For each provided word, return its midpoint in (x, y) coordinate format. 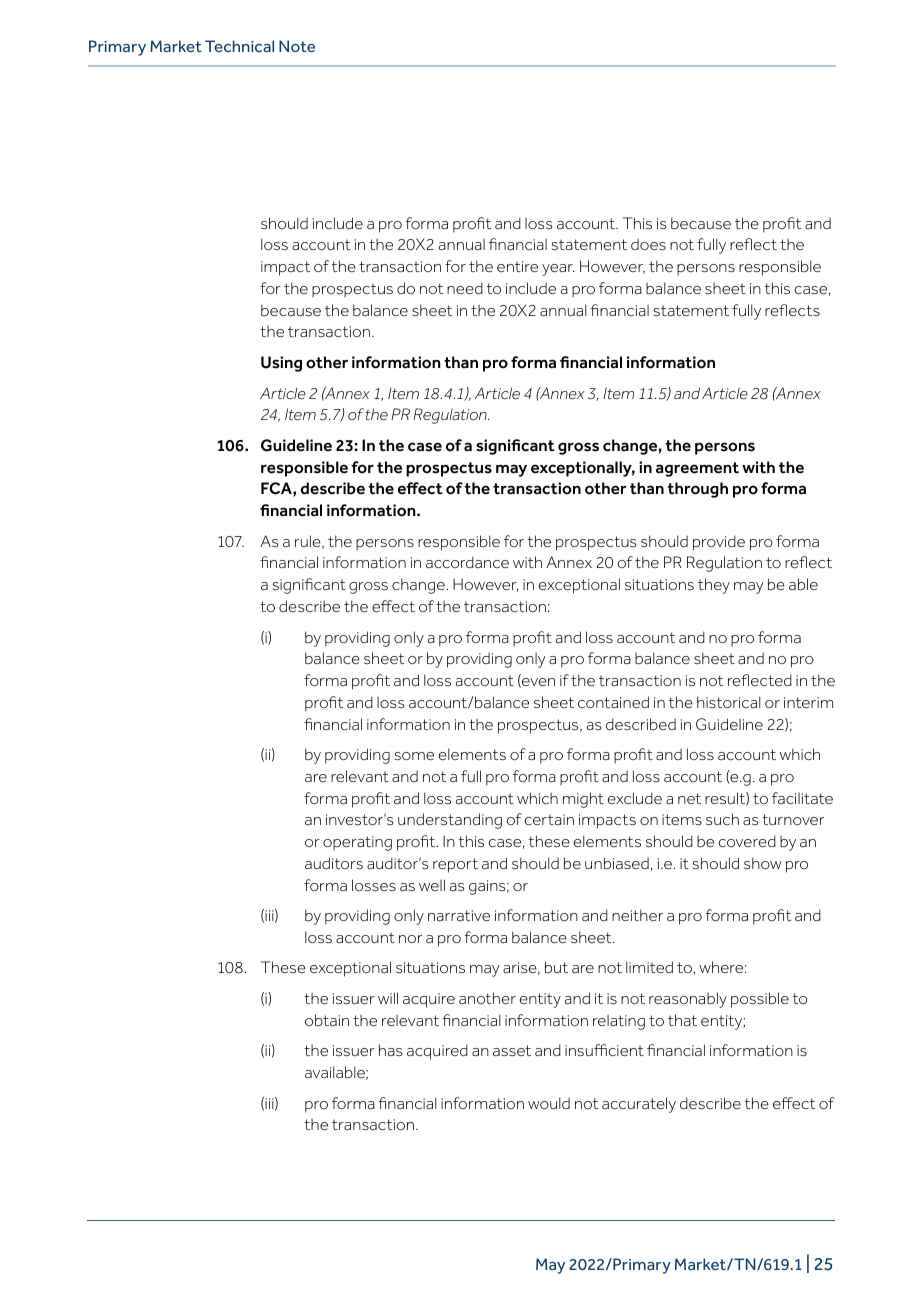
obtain (327, 1020)
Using (281, 364)
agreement (697, 469)
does (648, 244)
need (465, 288)
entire (517, 266)
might (583, 800)
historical (729, 702)
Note (297, 46)
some (414, 756)
